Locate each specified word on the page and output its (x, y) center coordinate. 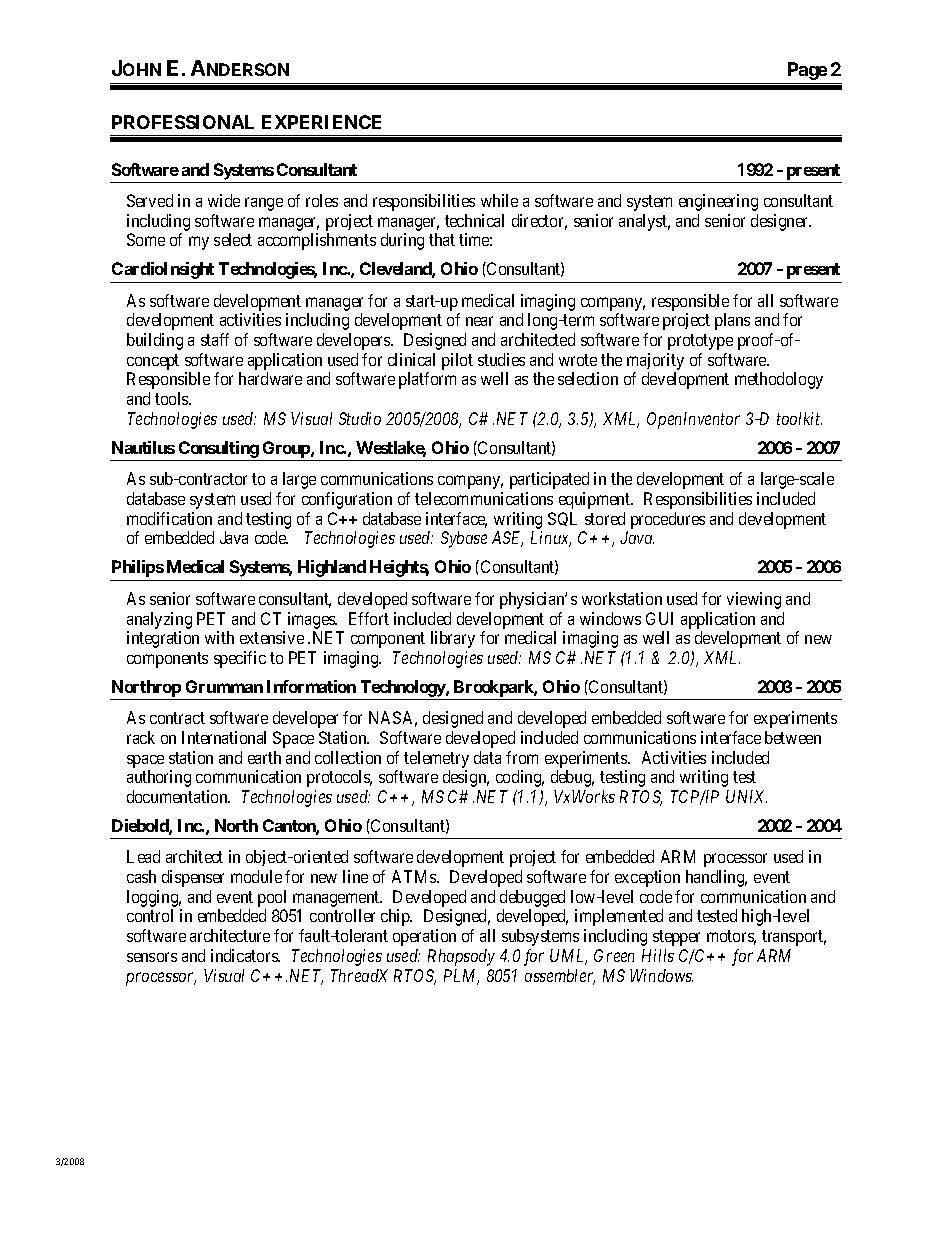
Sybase (464, 539)
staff (215, 339)
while (499, 200)
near (479, 321)
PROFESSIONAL (183, 122)
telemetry (436, 759)
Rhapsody (461, 957)
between (793, 737)
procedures (668, 520)
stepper (676, 938)
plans (732, 321)
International (224, 737)
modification (169, 518)
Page (807, 71)
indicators (245, 955)
